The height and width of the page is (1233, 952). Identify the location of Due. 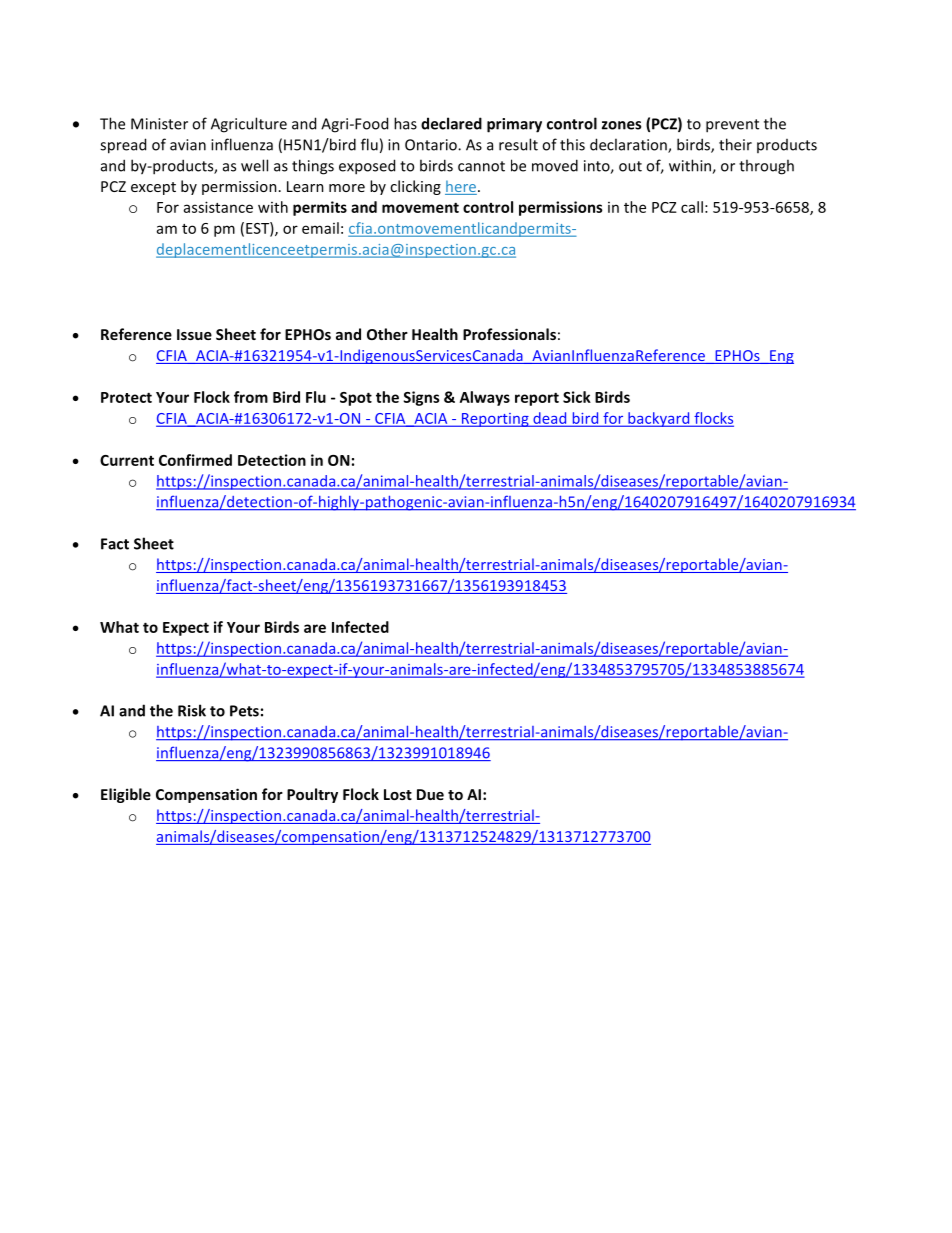
(430, 794).
